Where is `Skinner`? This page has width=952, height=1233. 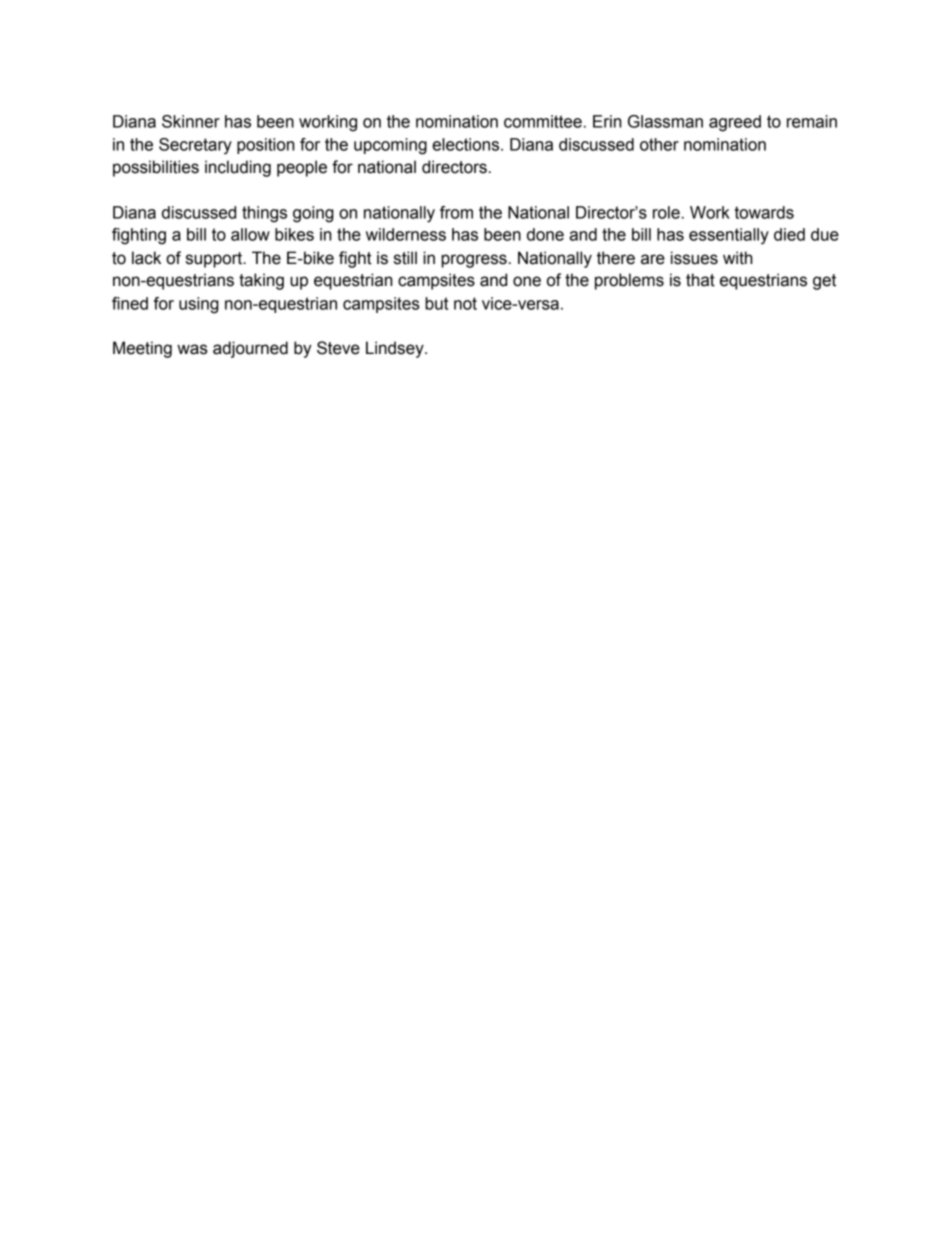
Skinner is located at coordinates (191, 121).
